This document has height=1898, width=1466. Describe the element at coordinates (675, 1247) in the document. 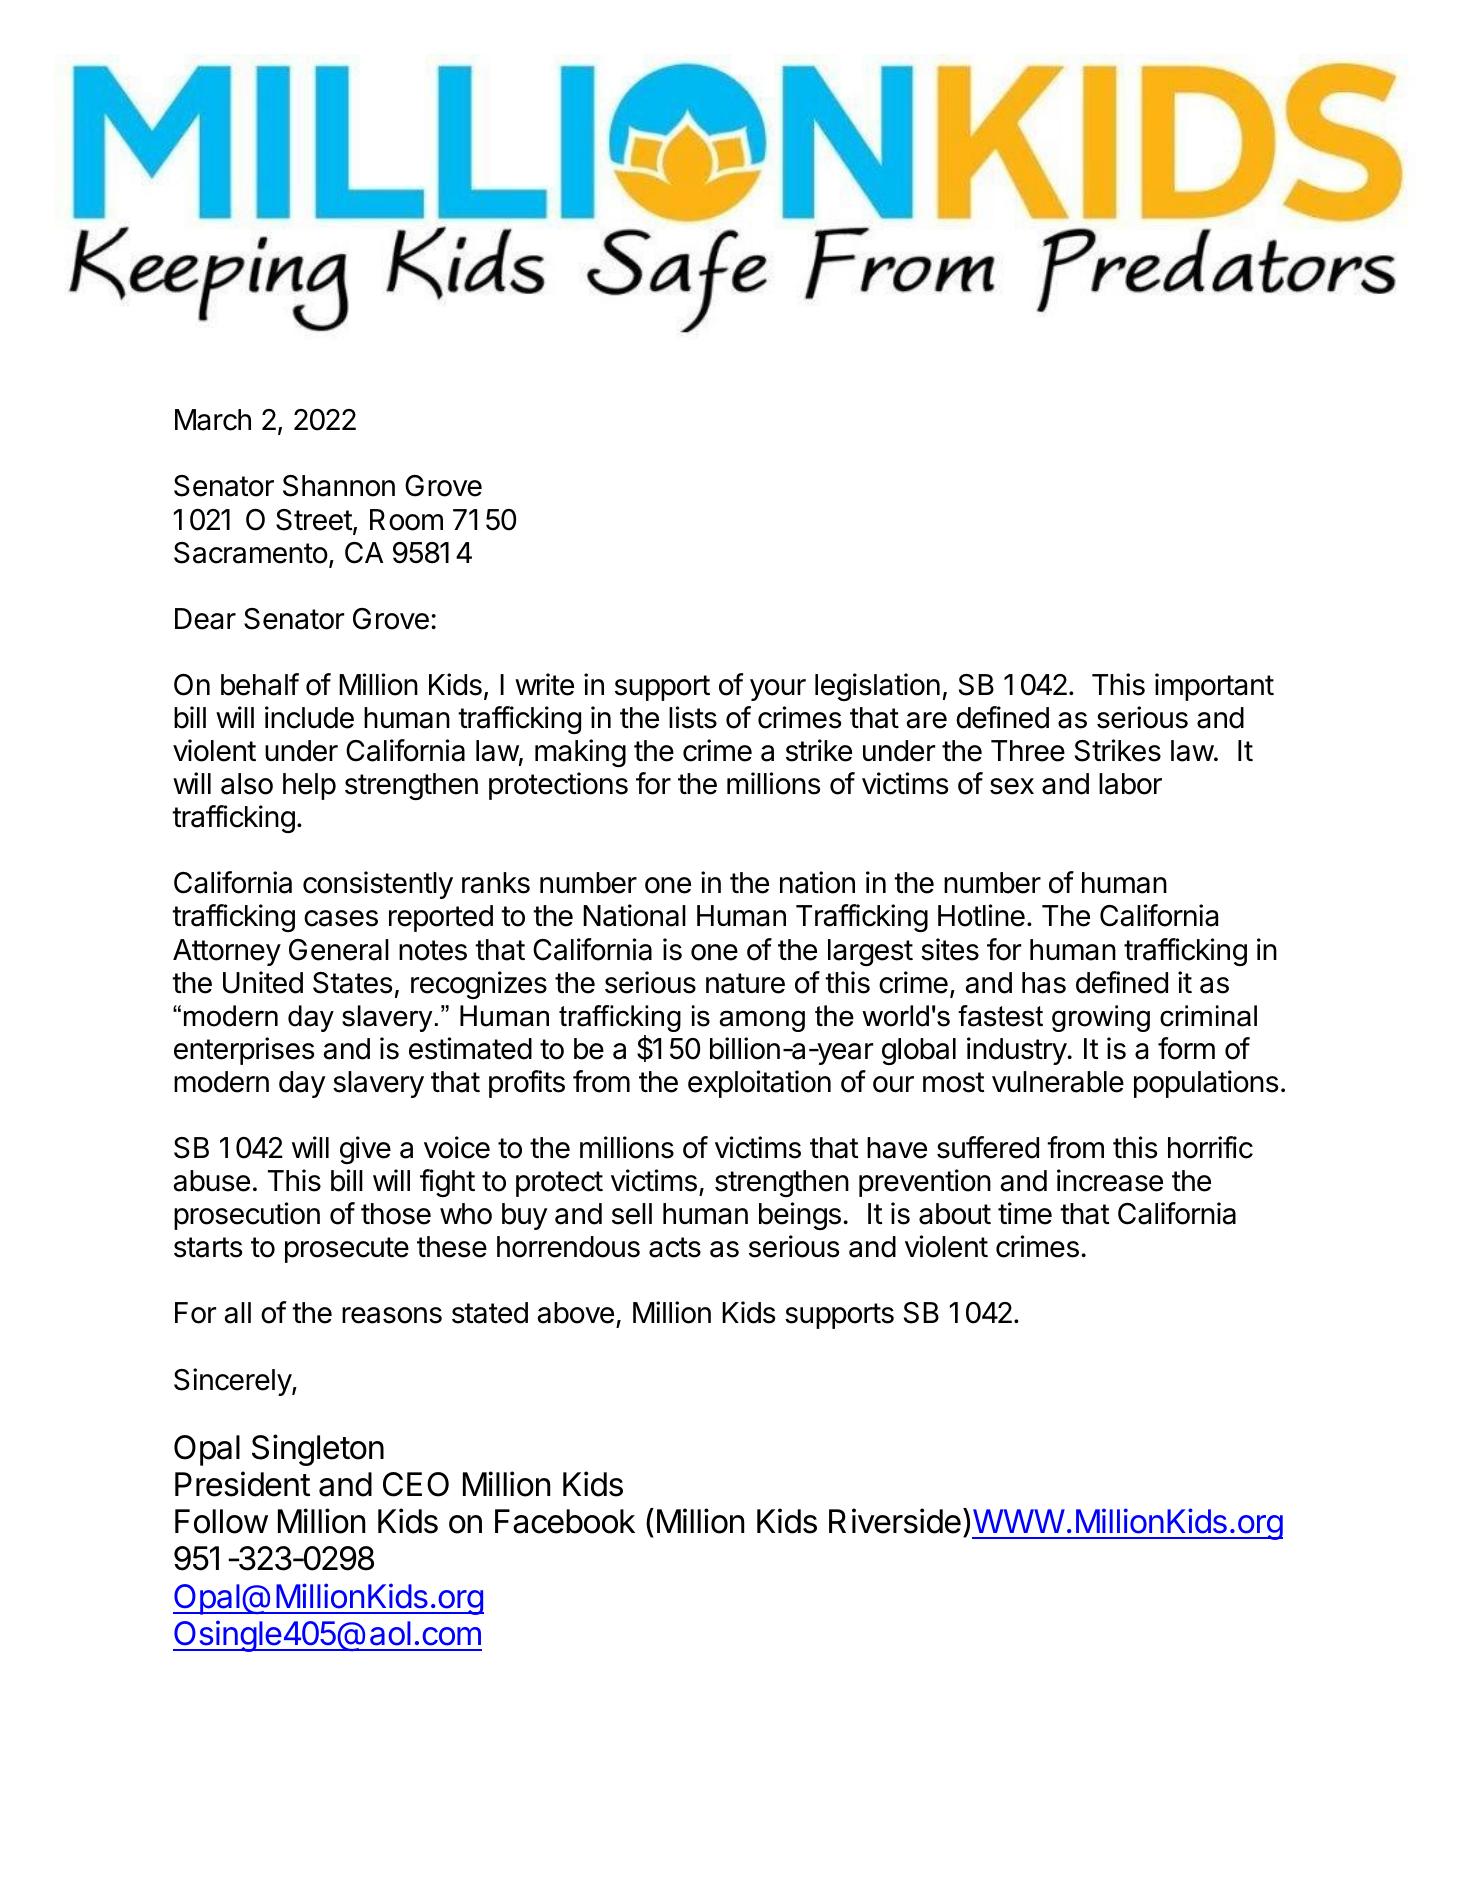

I see `acts` at that location.
